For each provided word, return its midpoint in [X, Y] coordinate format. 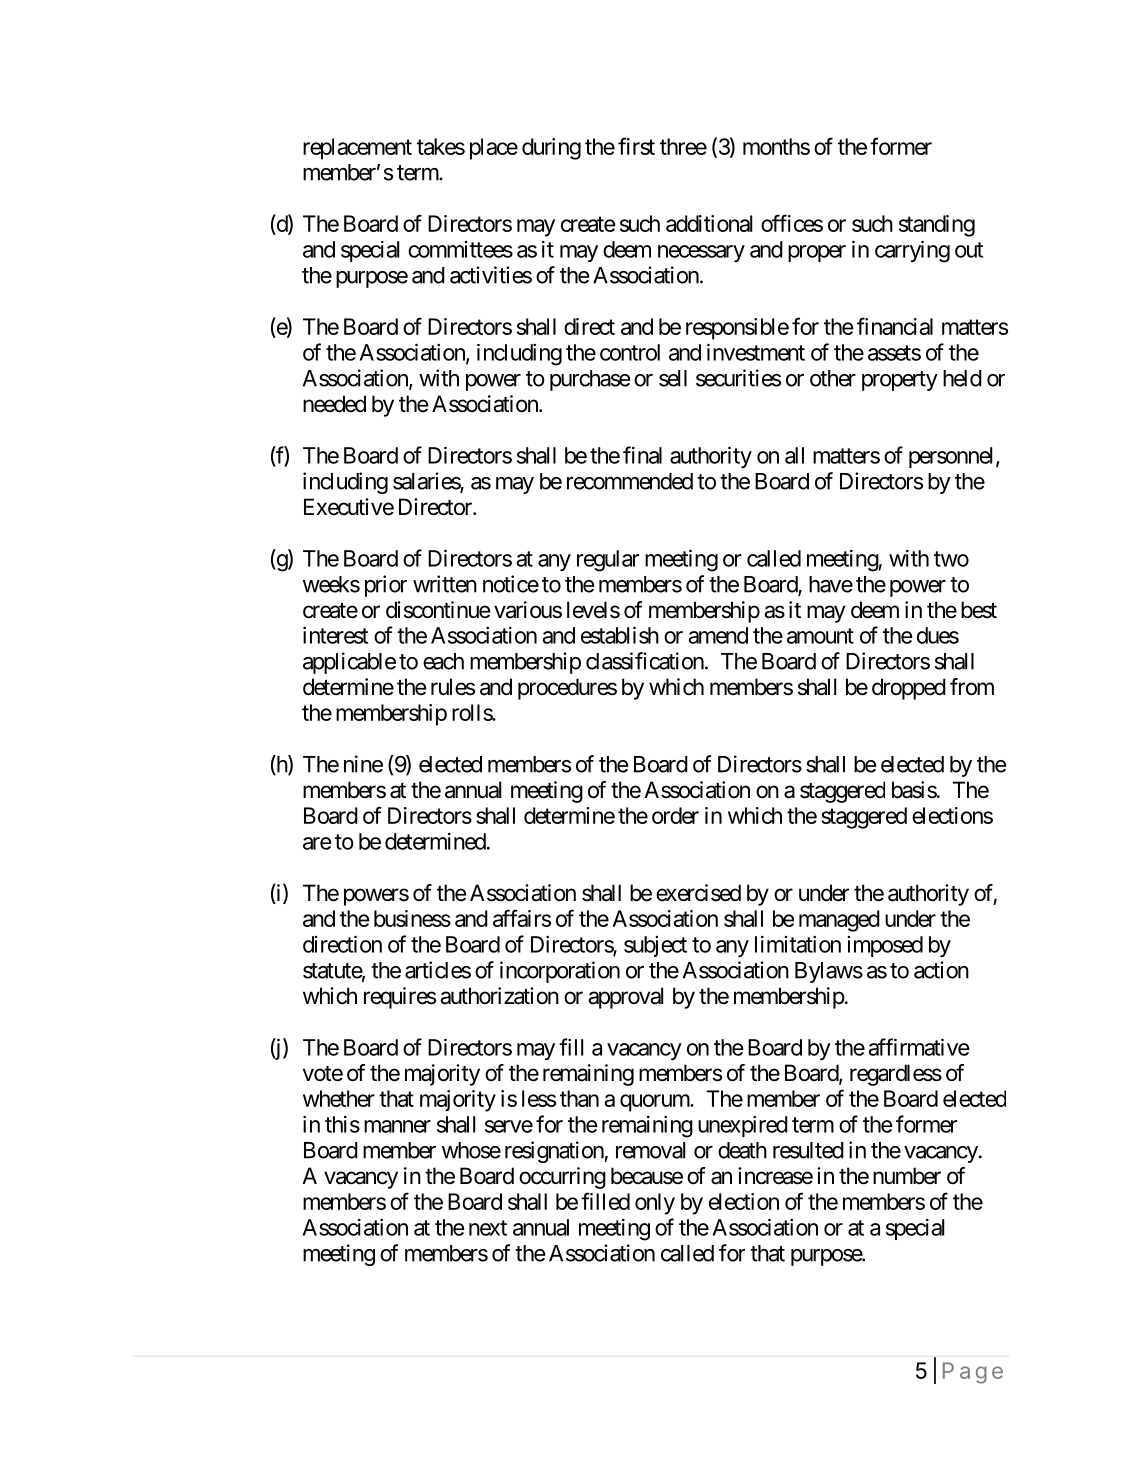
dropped [909, 689]
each [443, 661]
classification [645, 661]
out [969, 250]
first [636, 146]
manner [397, 1126]
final [642, 455]
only [655, 1204]
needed [334, 404]
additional [709, 223]
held [962, 378]
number [907, 1176]
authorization [499, 996]
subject [655, 946]
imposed [885, 946]
